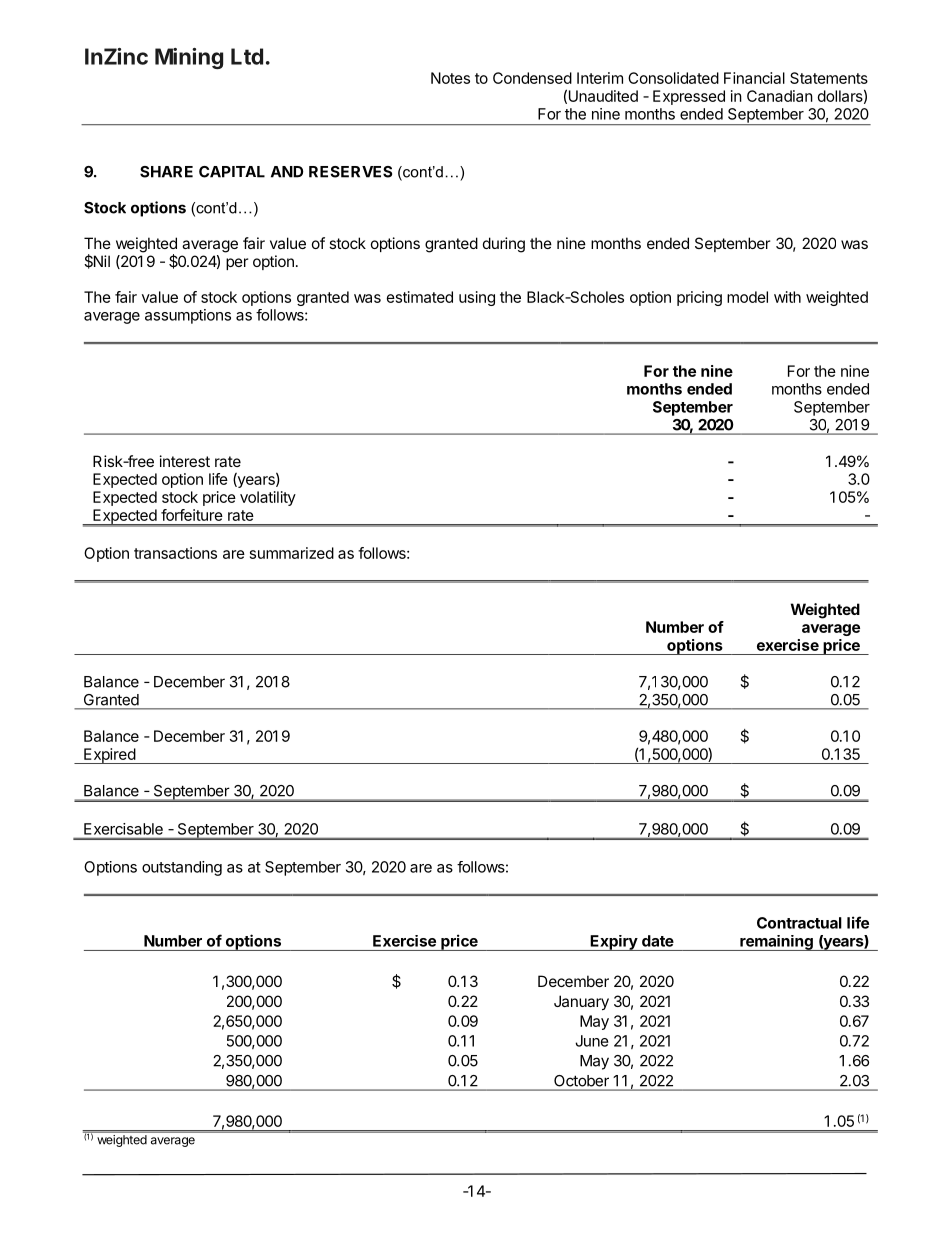 The height and width of the image is (1233, 952). What do you see at coordinates (175, 553) in the image?
I see `transactions` at bounding box center [175, 553].
